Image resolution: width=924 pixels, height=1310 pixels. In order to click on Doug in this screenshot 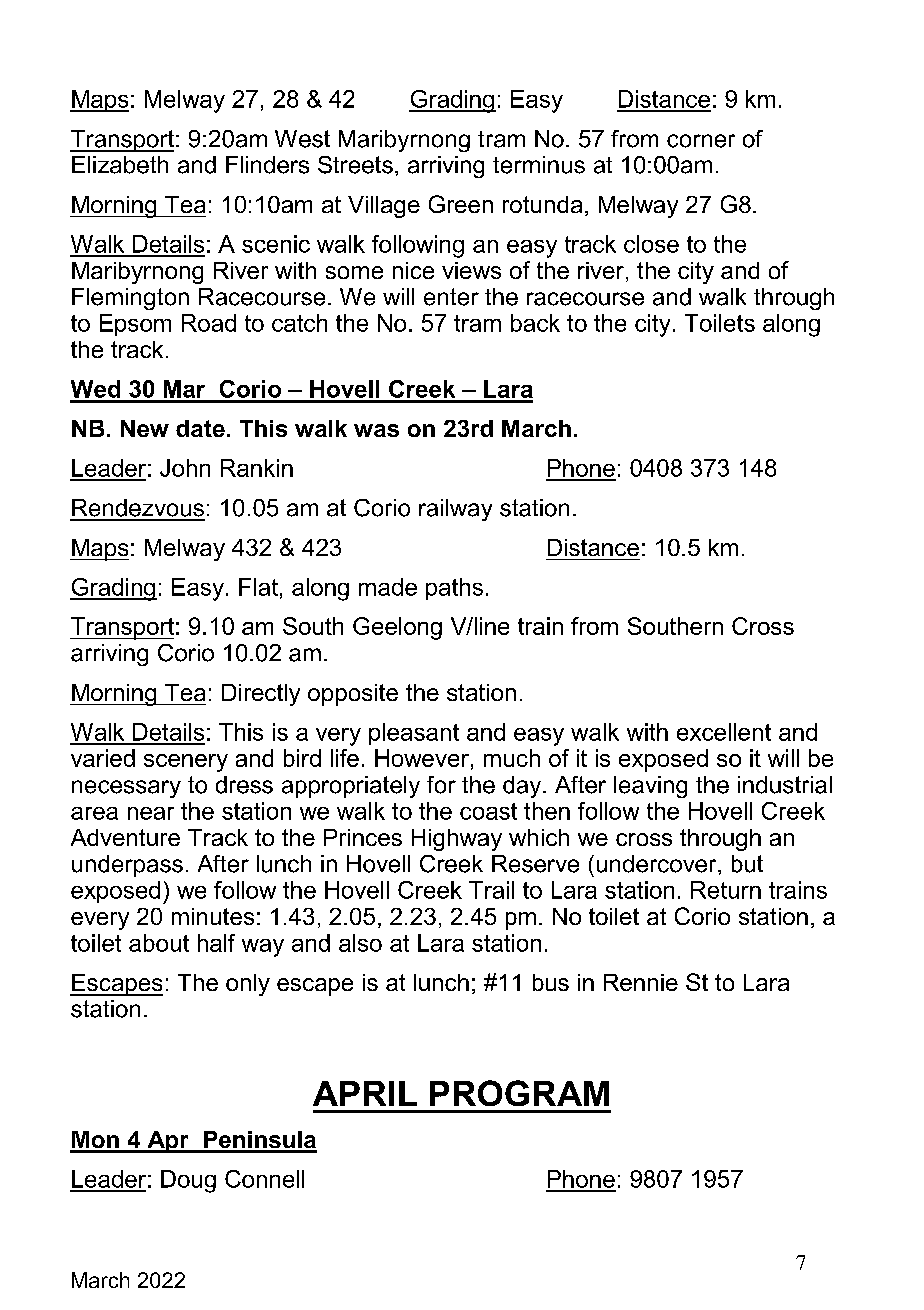, I will do `click(188, 1181)`.
